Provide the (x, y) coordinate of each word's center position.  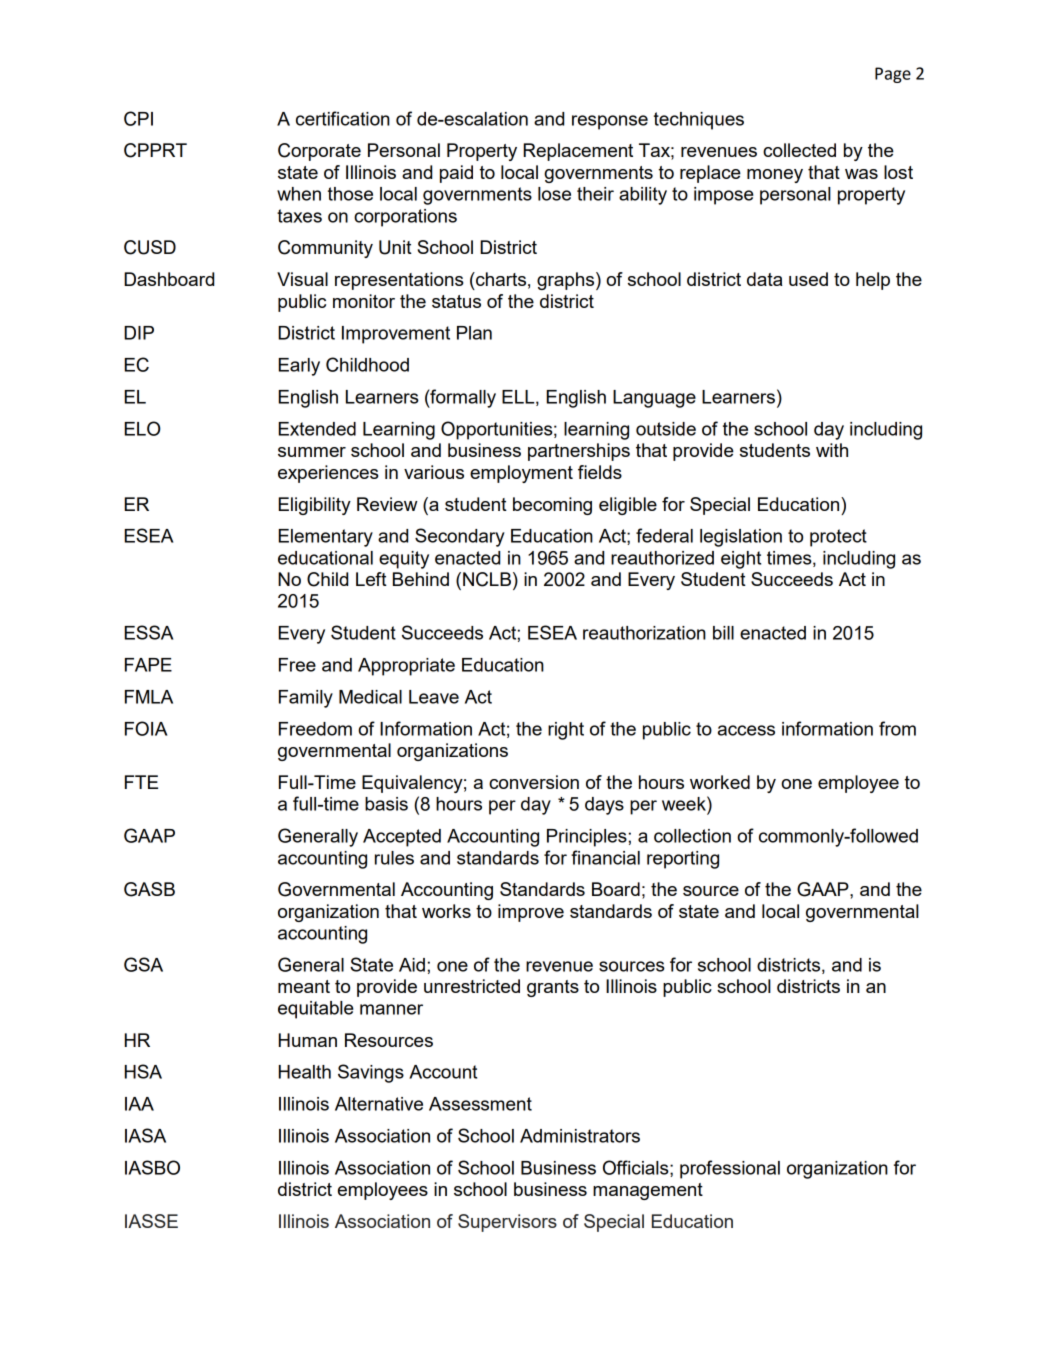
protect (838, 538)
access (746, 730)
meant (304, 986)
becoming (552, 506)
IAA (139, 1104)
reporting (683, 860)
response (610, 122)
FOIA (146, 728)
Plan (474, 333)
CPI (138, 118)
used (808, 279)
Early (299, 367)
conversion (534, 782)
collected (799, 150)
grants (553, 988)
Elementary (326, 538)
